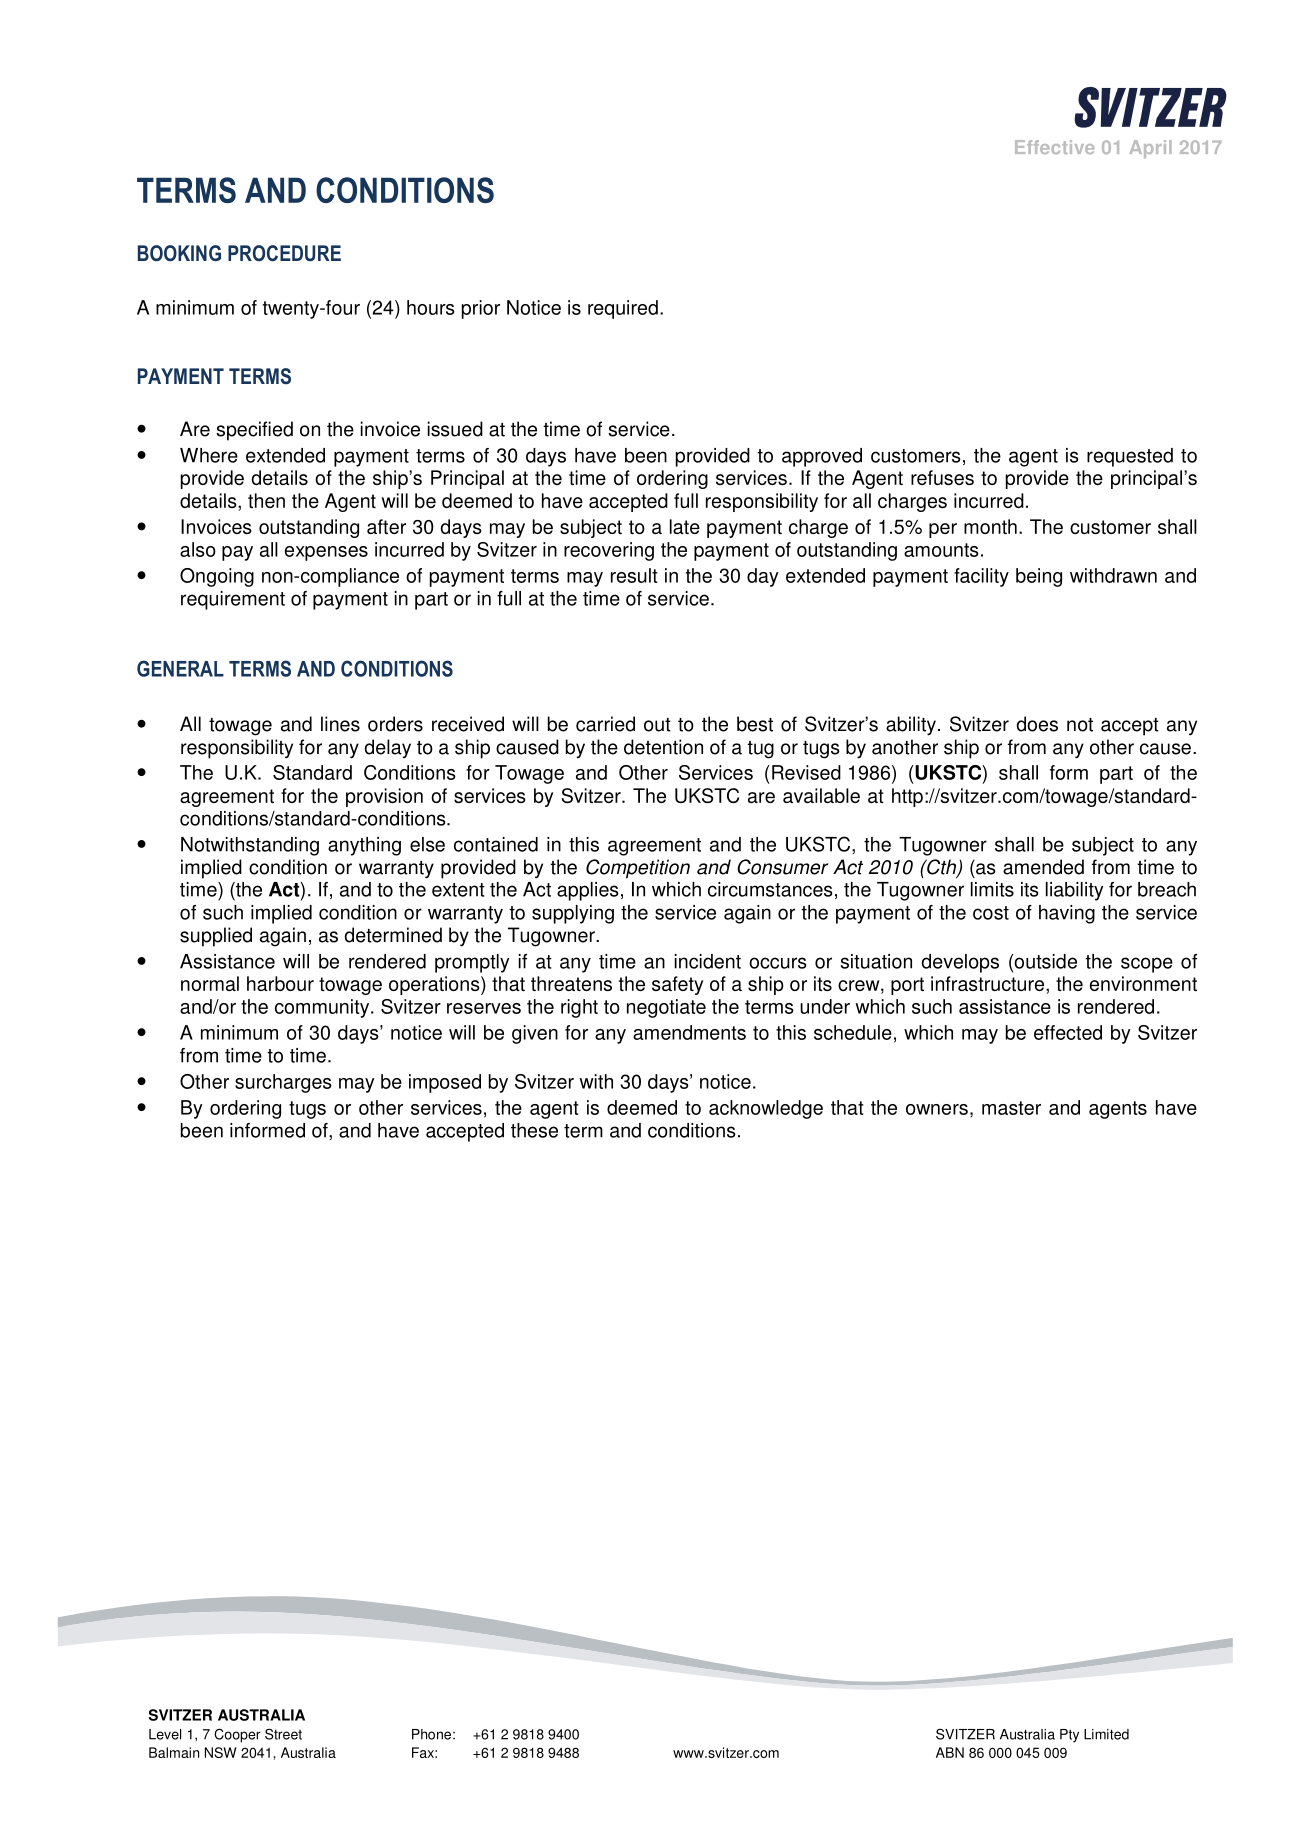  I want to click on required, so click(623, 309).
